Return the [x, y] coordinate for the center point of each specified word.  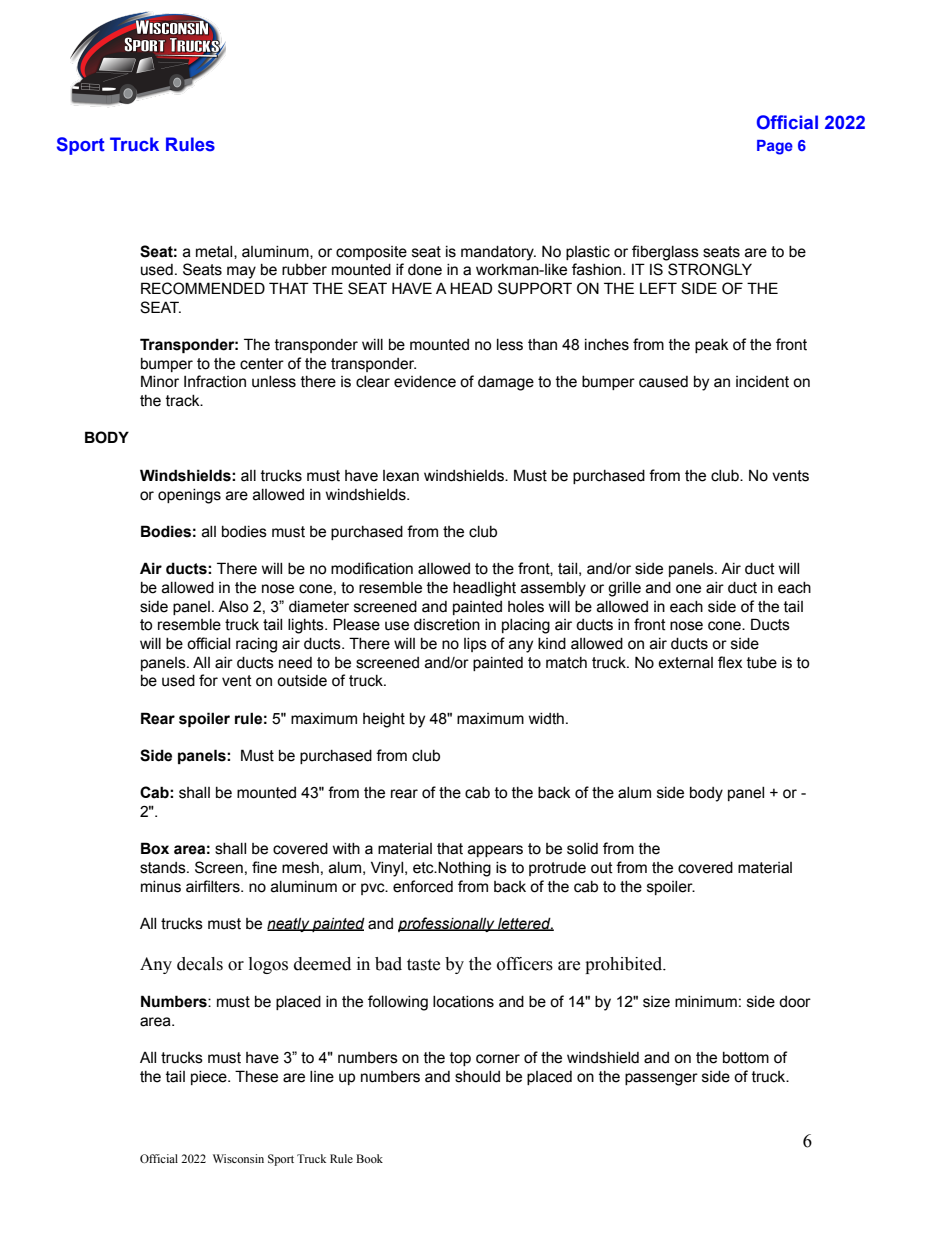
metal [215, 252]
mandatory [498, 253]
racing [256, 645]
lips [475, 645]
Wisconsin [238, 1158]
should [477, 1077]
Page [775, 147]
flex [730, 662]
